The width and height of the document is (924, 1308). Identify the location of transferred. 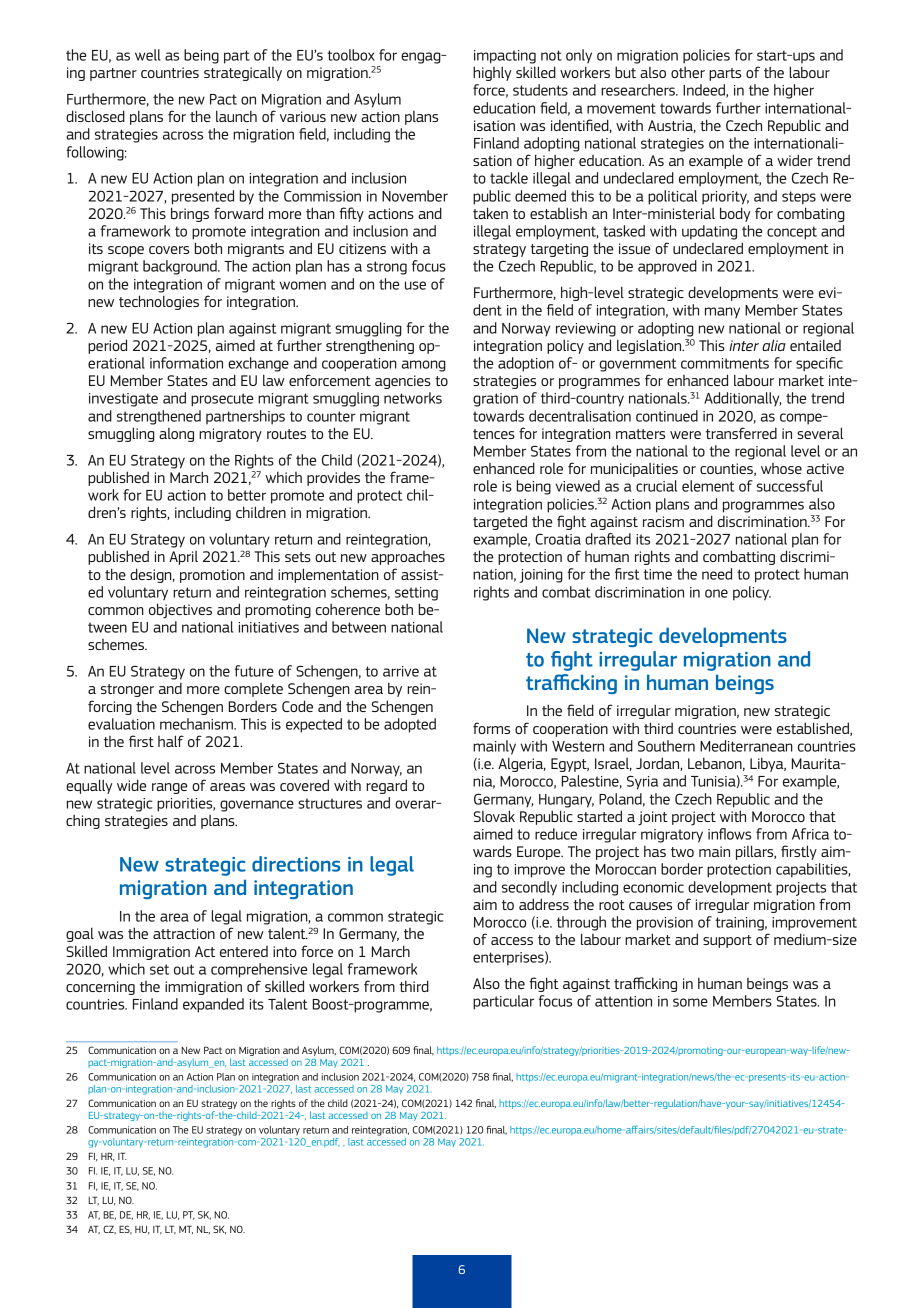
(741, 433).
